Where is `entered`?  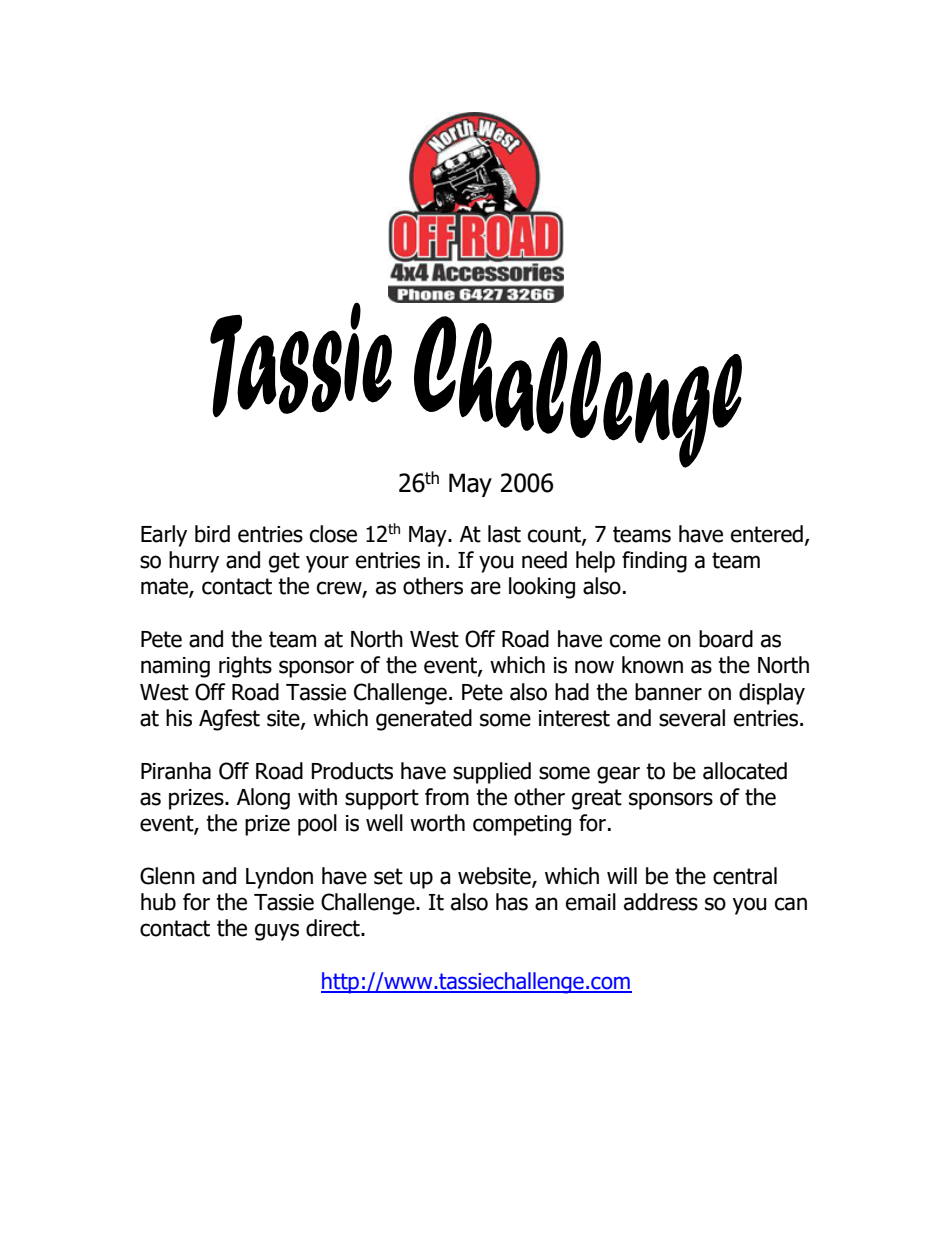
entered is located at coordinates (767, 534).
